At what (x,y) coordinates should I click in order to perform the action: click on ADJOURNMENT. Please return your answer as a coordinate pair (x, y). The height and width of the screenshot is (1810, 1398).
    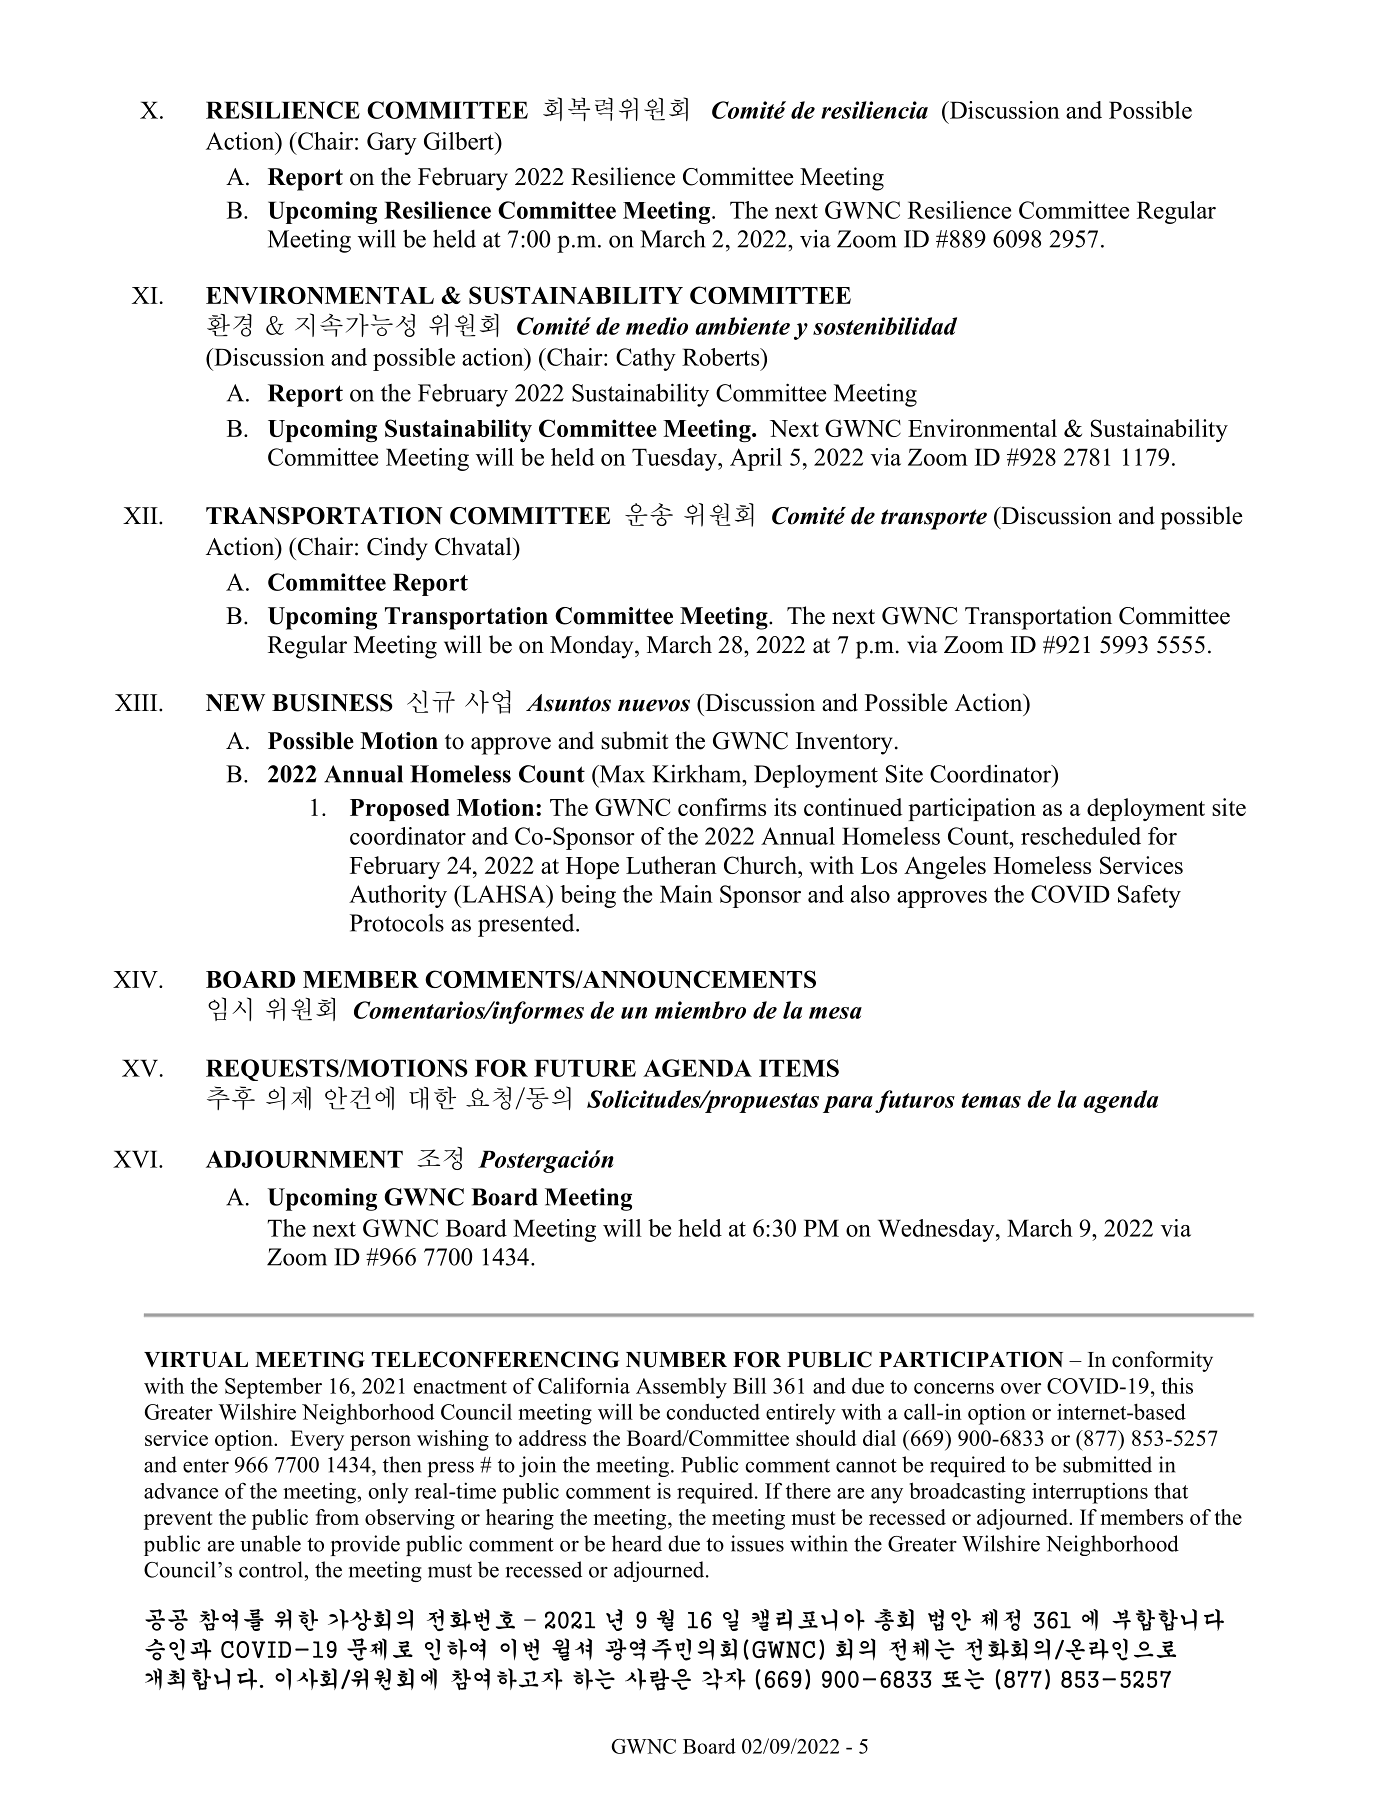
    Looking at the image, I should click on (304, 1159).
